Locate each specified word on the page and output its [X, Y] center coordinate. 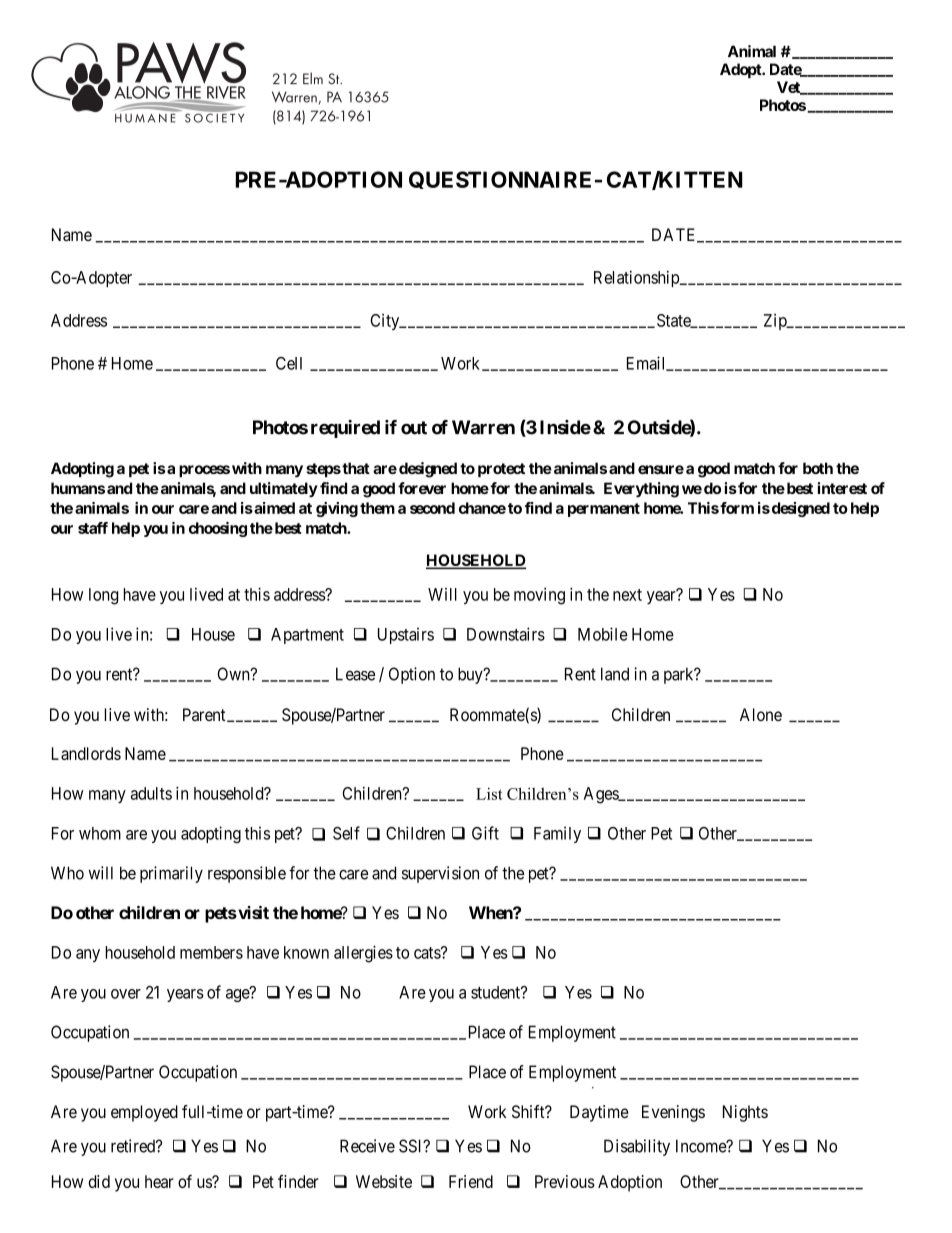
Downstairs [506, 634]
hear [159, 1181]
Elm [313, 78]
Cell [289, 363]
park [680, 675]
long [103, 596]
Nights [745, 1113]
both [818, 468]
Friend [471, 1181]
